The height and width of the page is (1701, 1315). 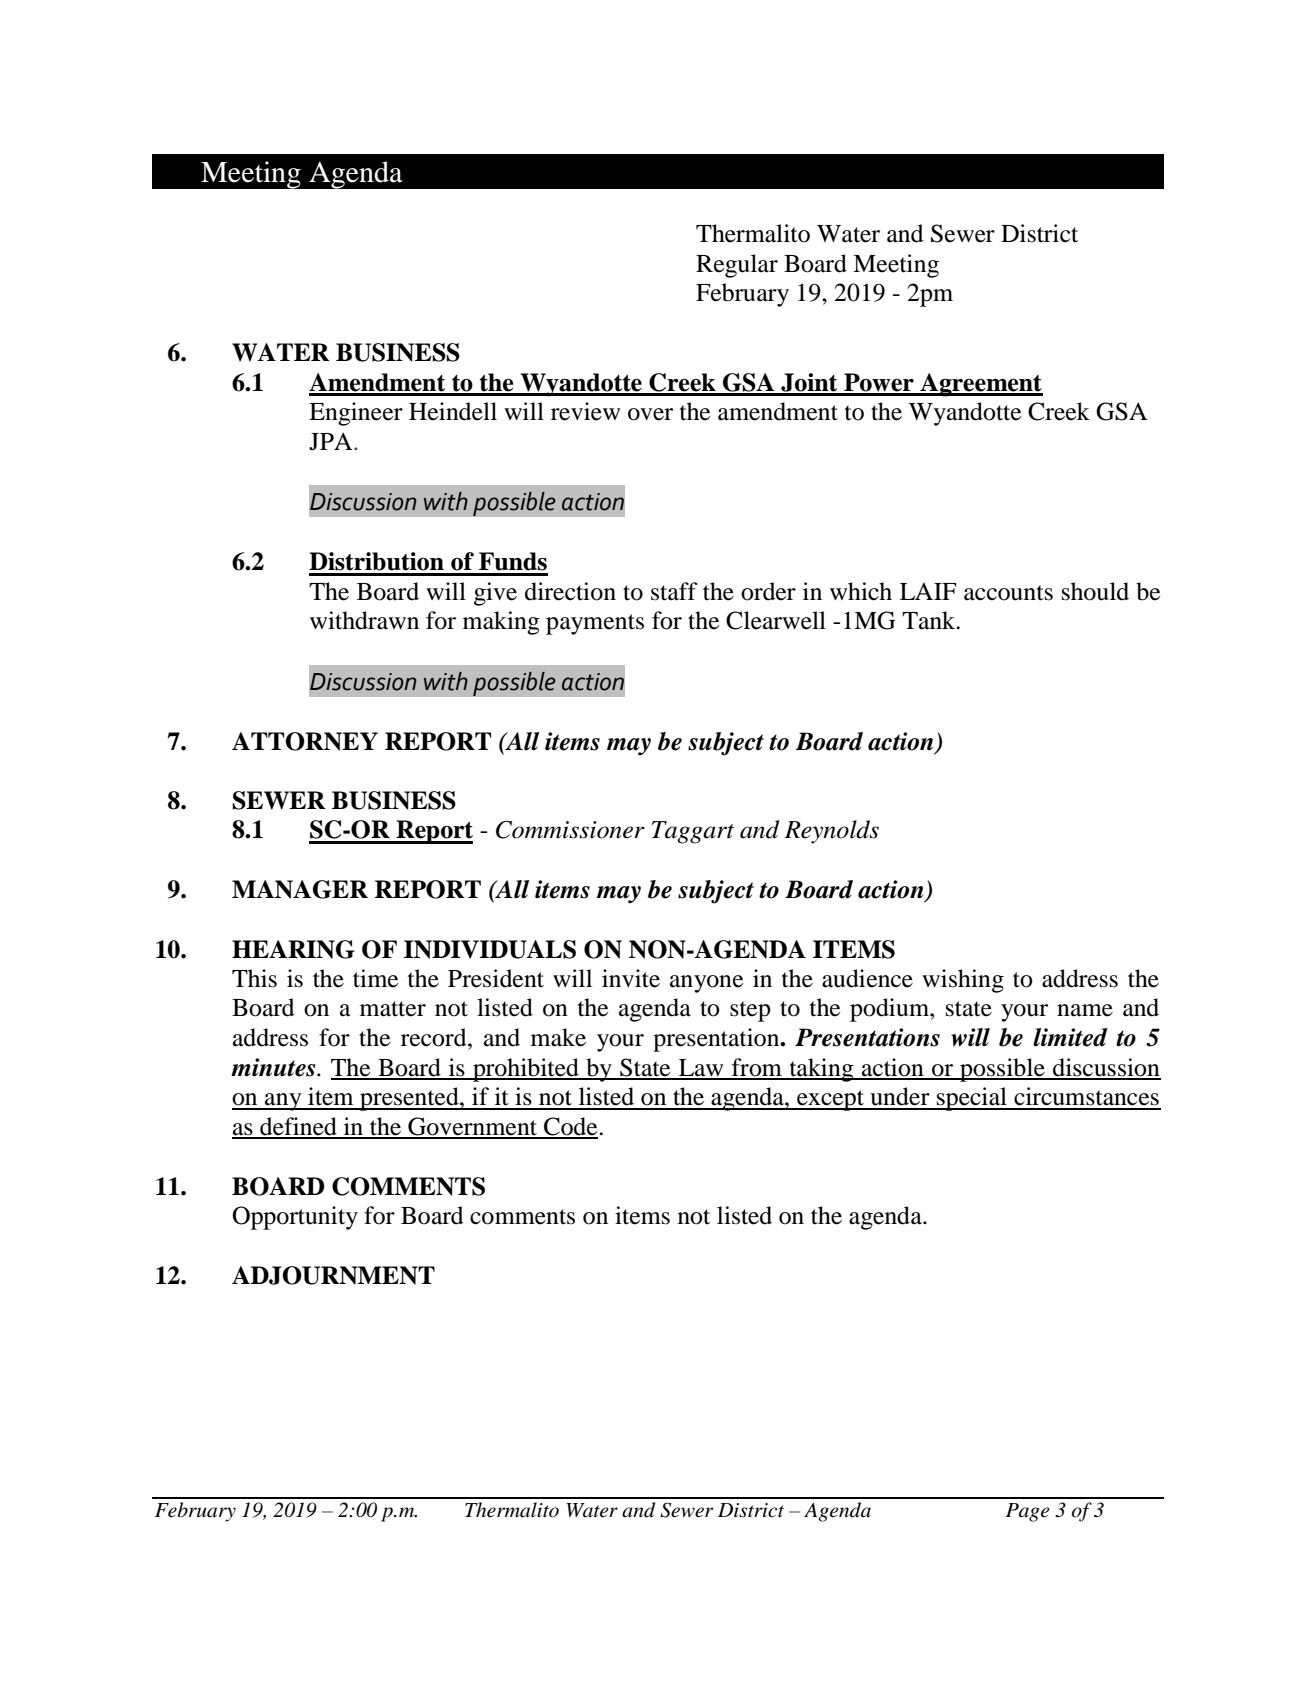 I want to click on Taggart, so click(x=693, y=832).
